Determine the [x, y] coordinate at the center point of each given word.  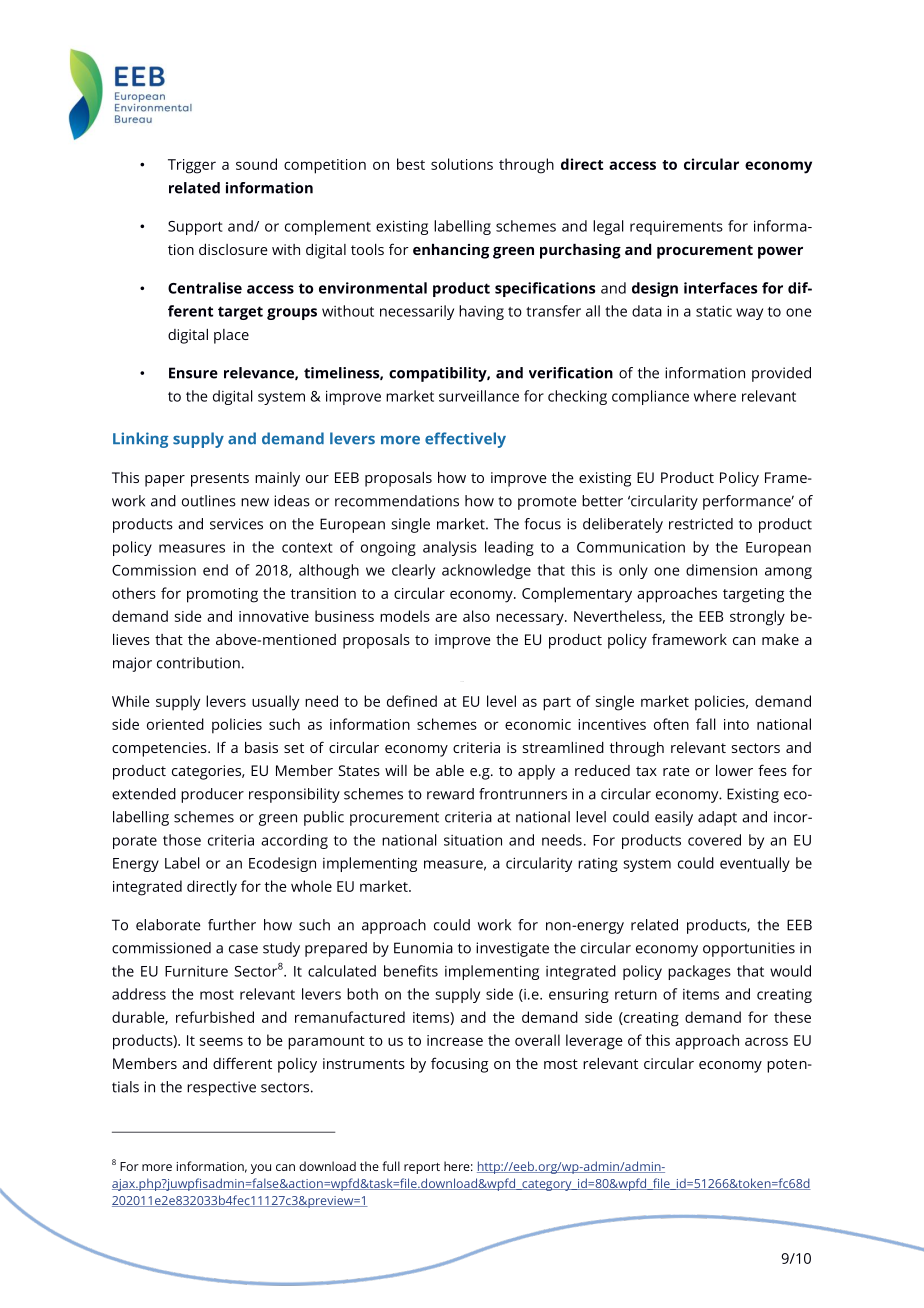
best [411, 164]
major [132, 664]
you [261, 1169]
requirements [676, 227]
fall [706, 724]
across [766, 1041]
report [422, 1168]
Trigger [192, 166]
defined [412, 701]
